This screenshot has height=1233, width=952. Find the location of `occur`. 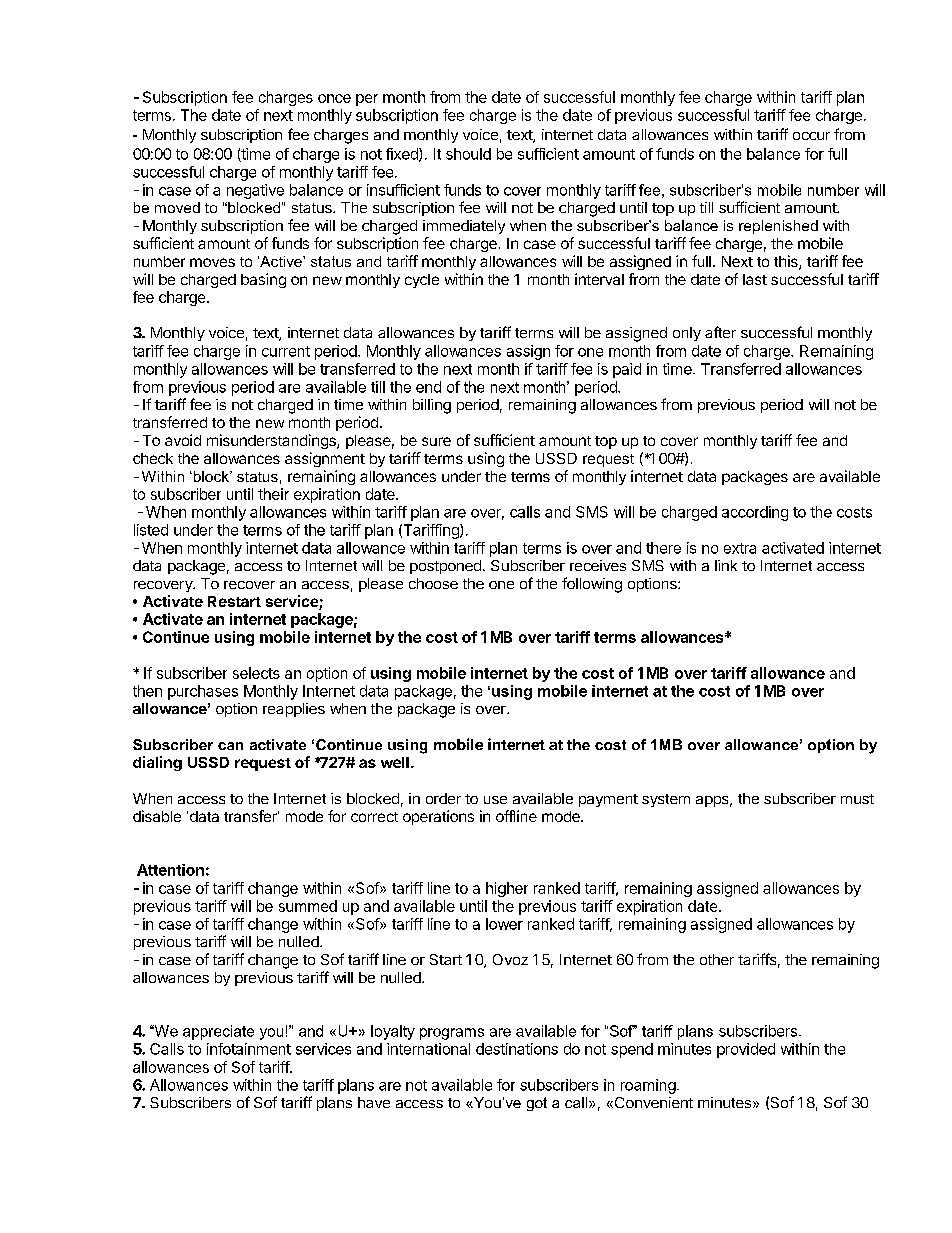

occur is located at coordinates (811, 136).
